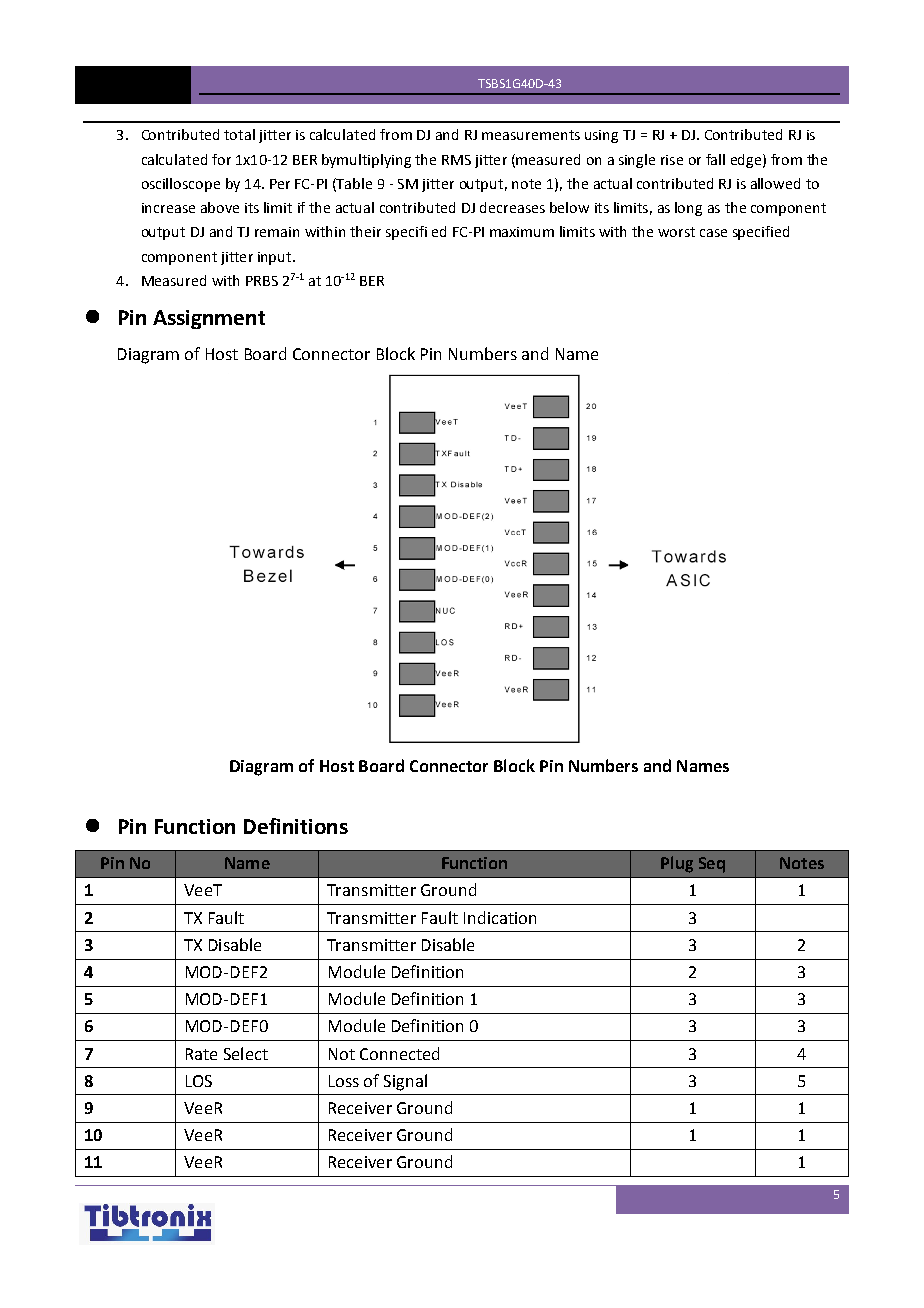 Image resolution: width=924 pixels, height=1308 pixels. What do you see at coordinates (522, 232) in the screenshot?
I see `maximum` at bounding box center [522, 232].
